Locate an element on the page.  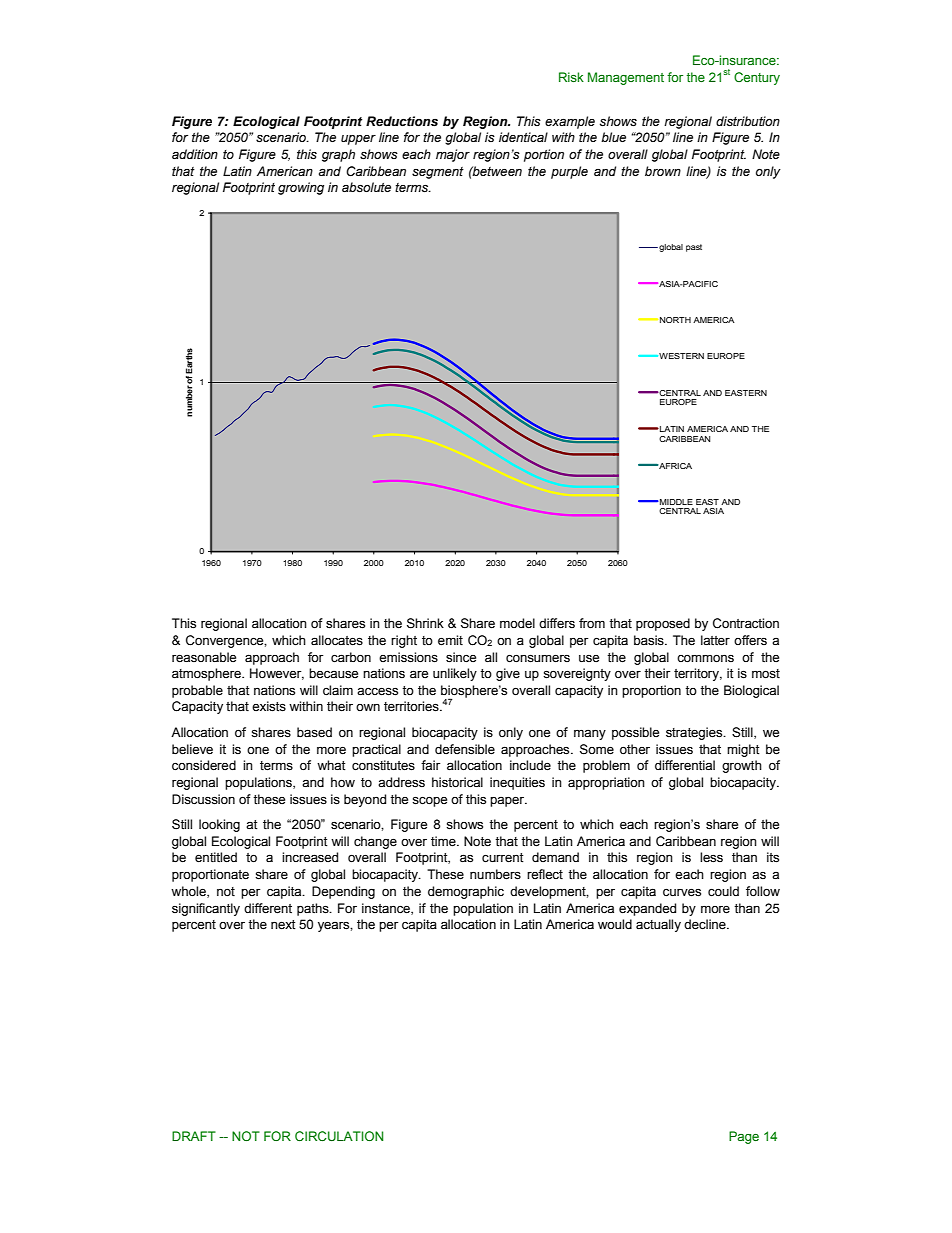
latter is located at coordinates (715, 640).
